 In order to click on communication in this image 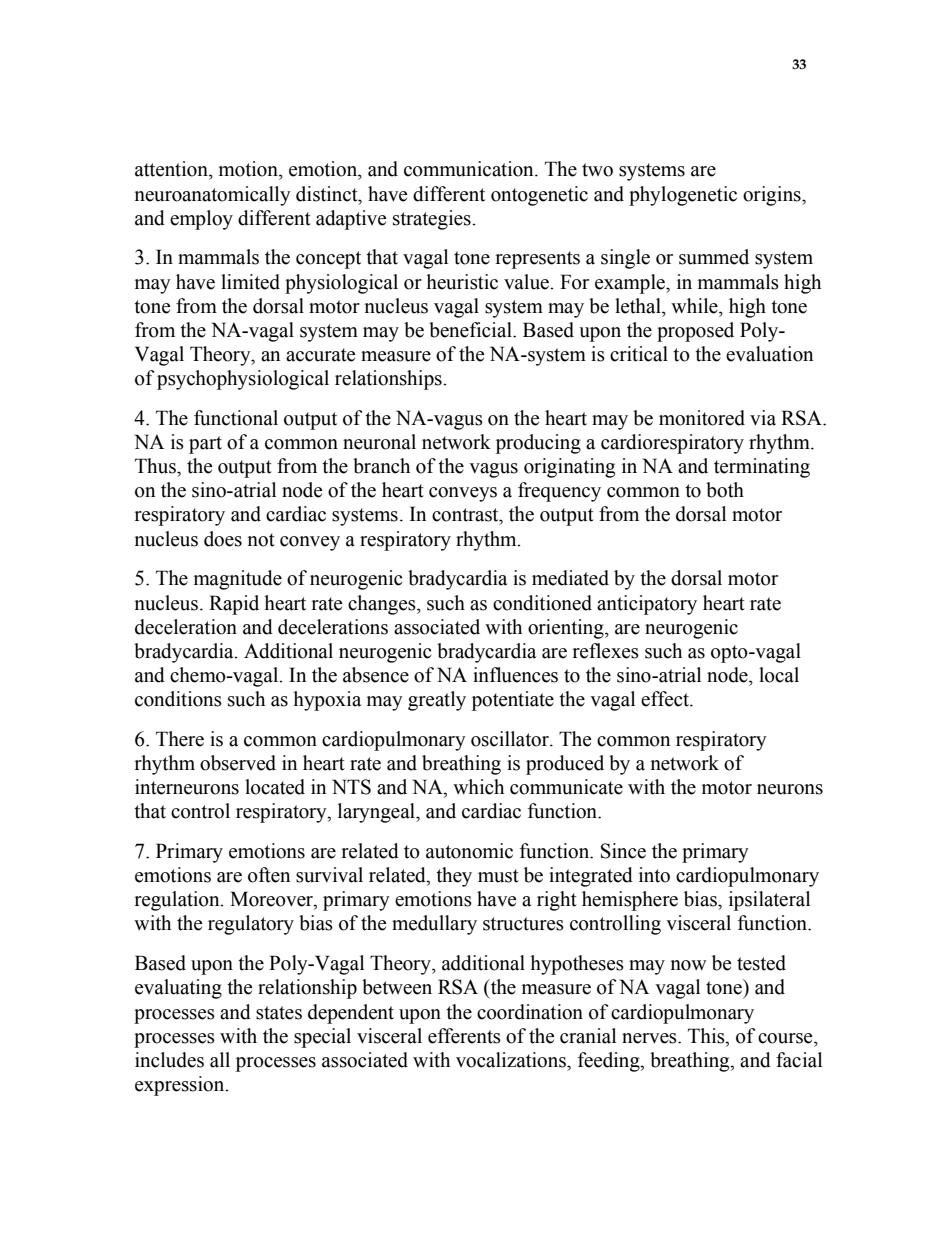, I will do `click(470, 169)`.
